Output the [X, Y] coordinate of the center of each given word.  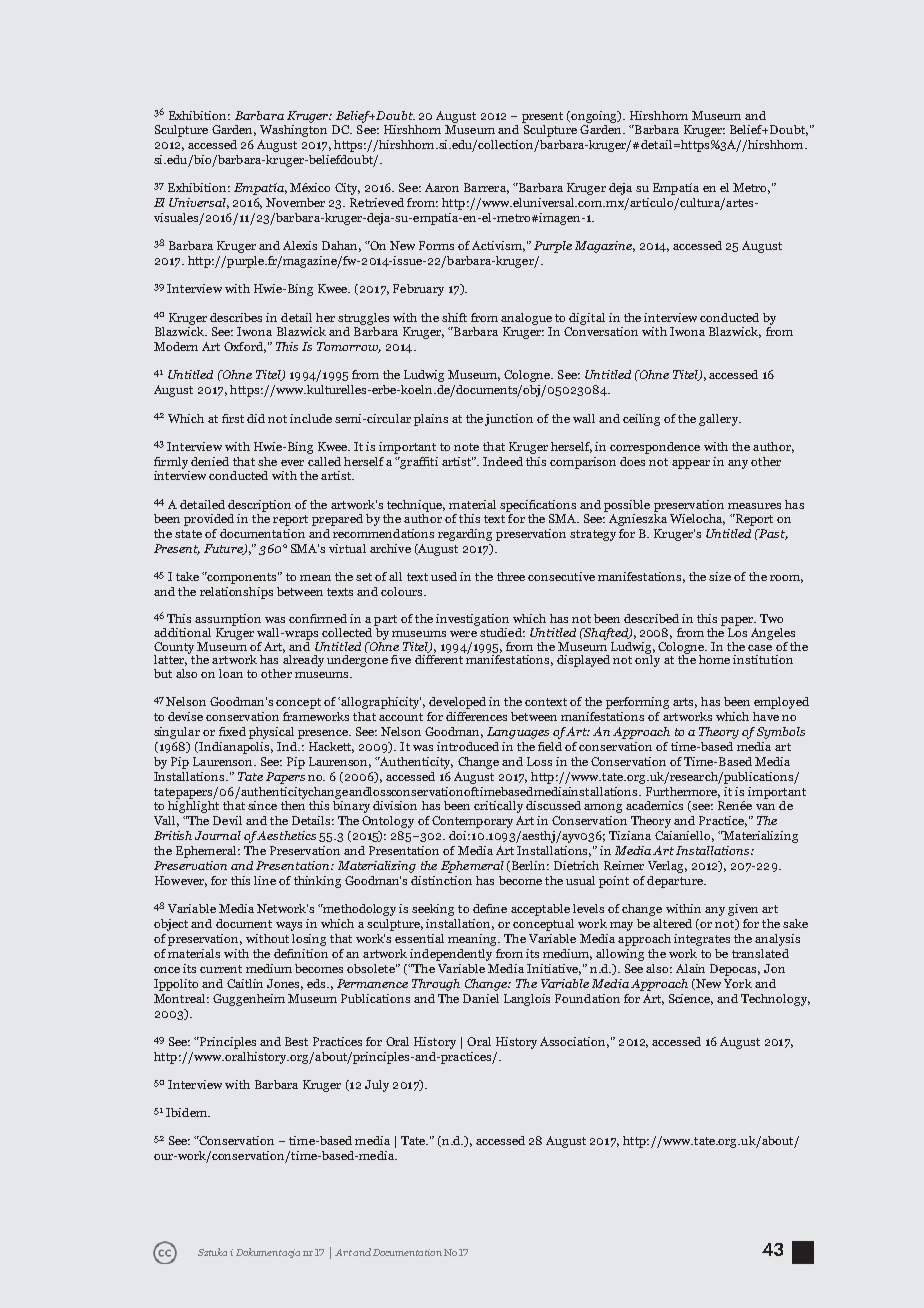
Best [296, 1041]
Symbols [781, 733]
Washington [293, 131]
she [267, 461]
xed [235, 731]
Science [691, 999]
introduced [468, 746]
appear [691, 464]
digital [587, 319]
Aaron [442, 187]
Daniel [481, 998]
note [466, 447]
